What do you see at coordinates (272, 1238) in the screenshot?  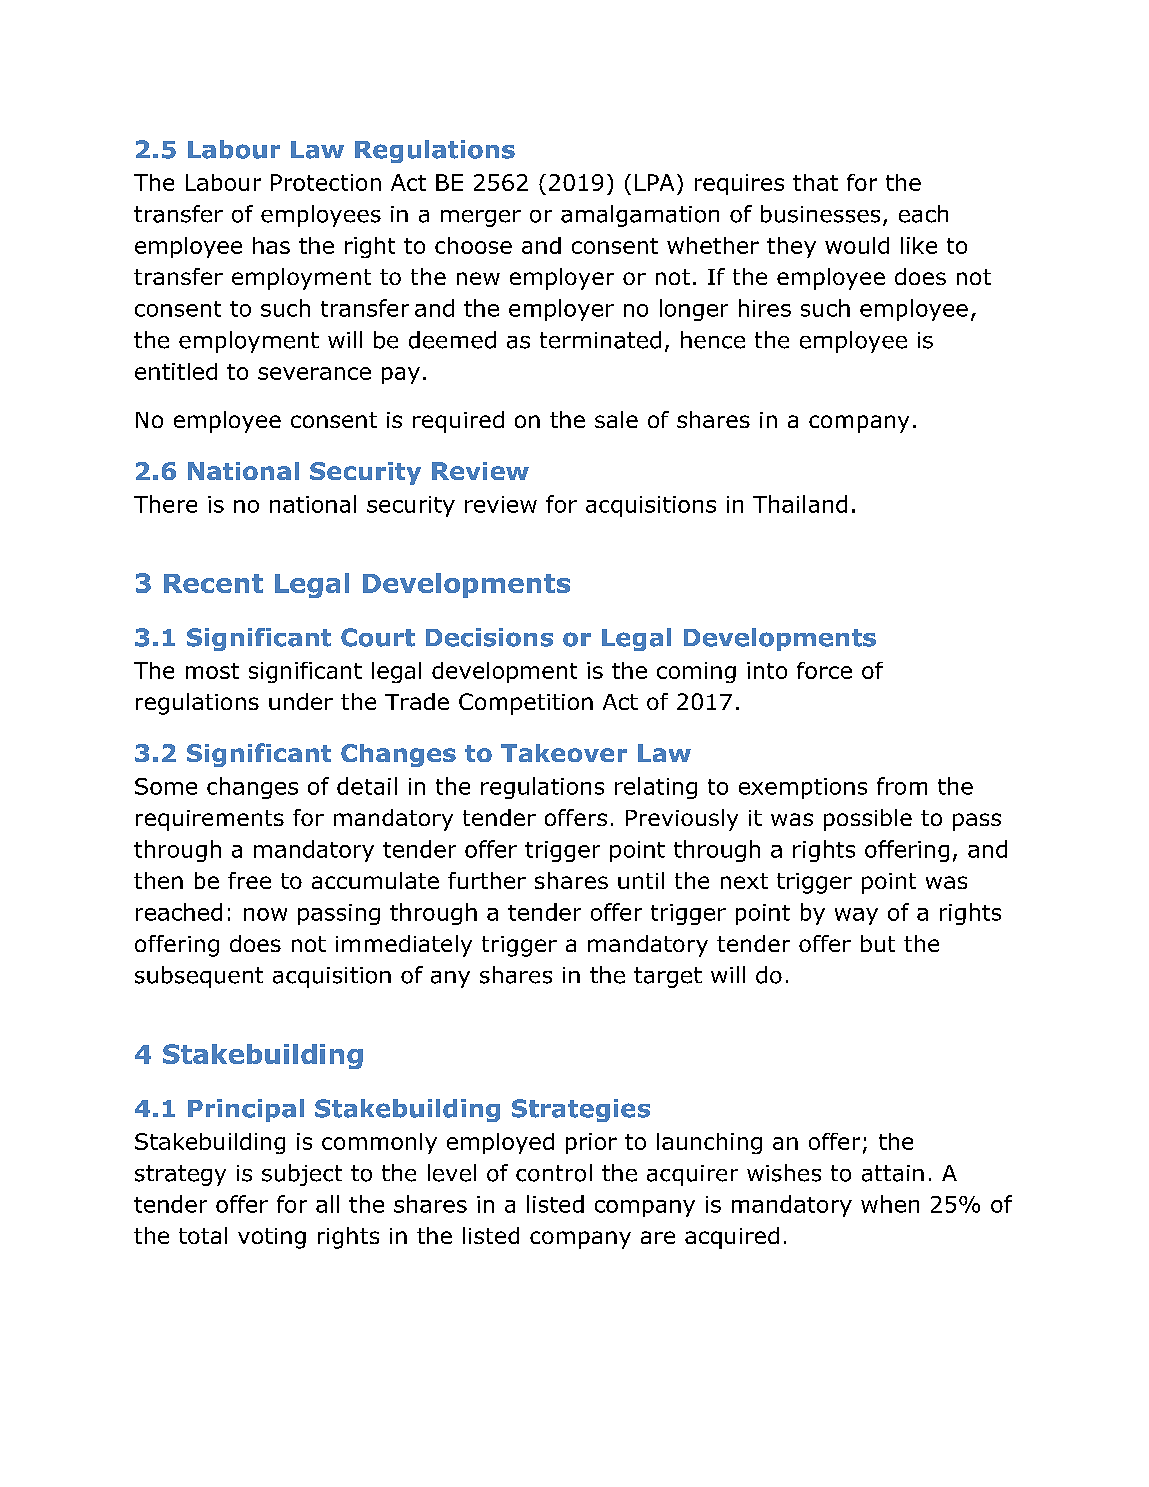 I see `voting` at bounding box center [272, 1238].
